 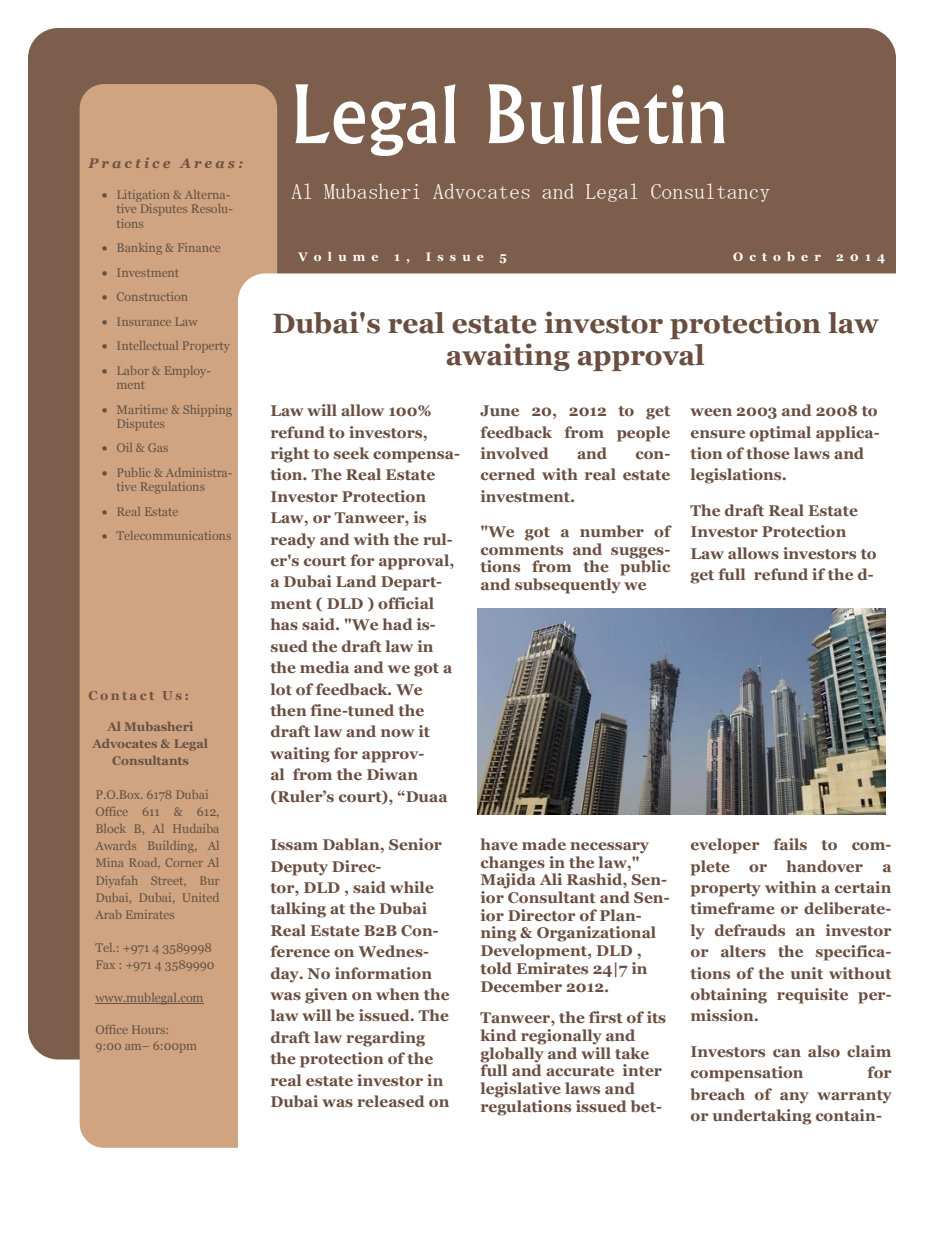 What do you see at coordinates (499, 410) in the page?
I see `June` at bounding box center [499, 410].
